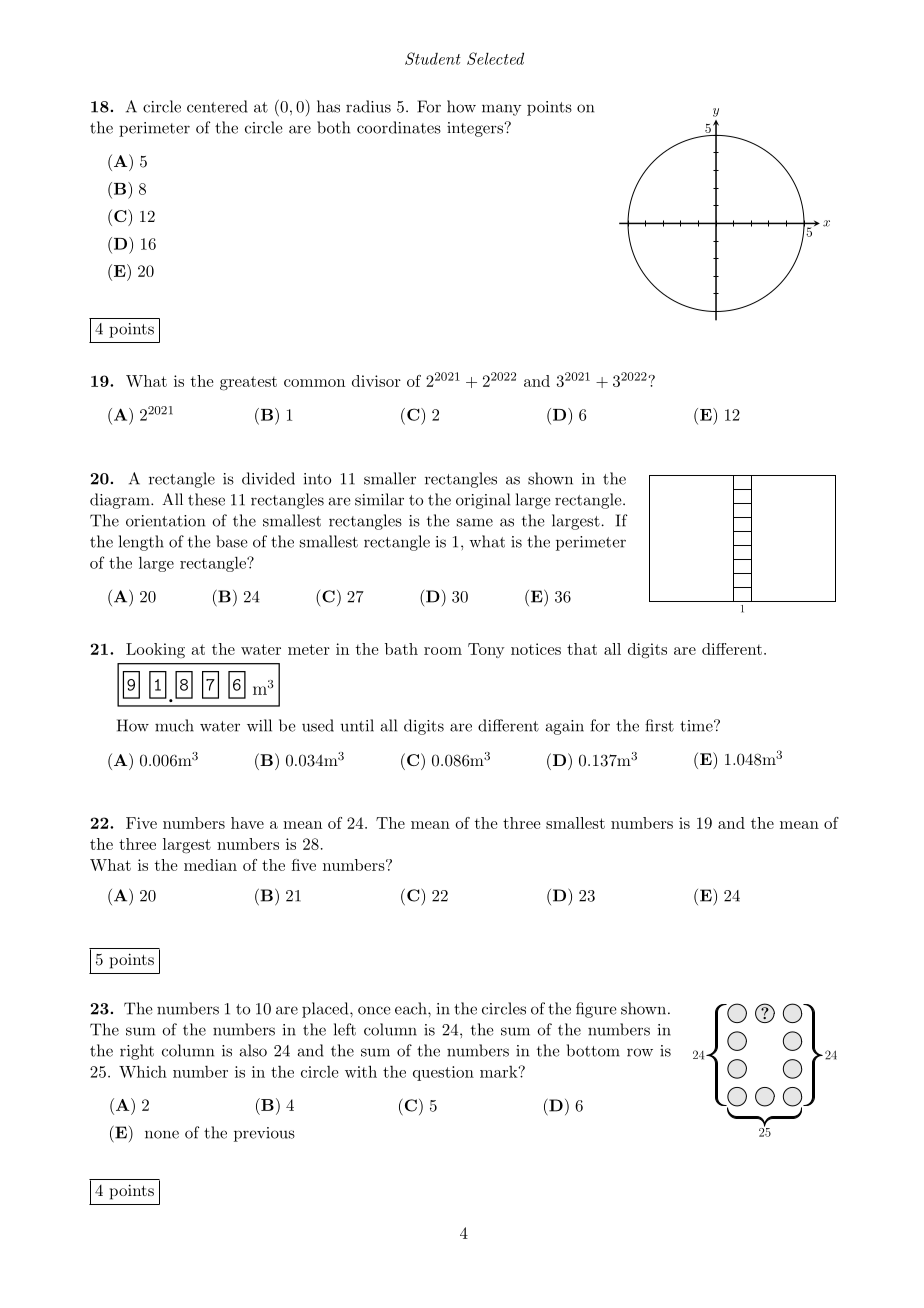 The image size is (924, 1308). What do you see at coordinates (174, 725) in the image?
I see `much` at bounding box center [174, 725].
